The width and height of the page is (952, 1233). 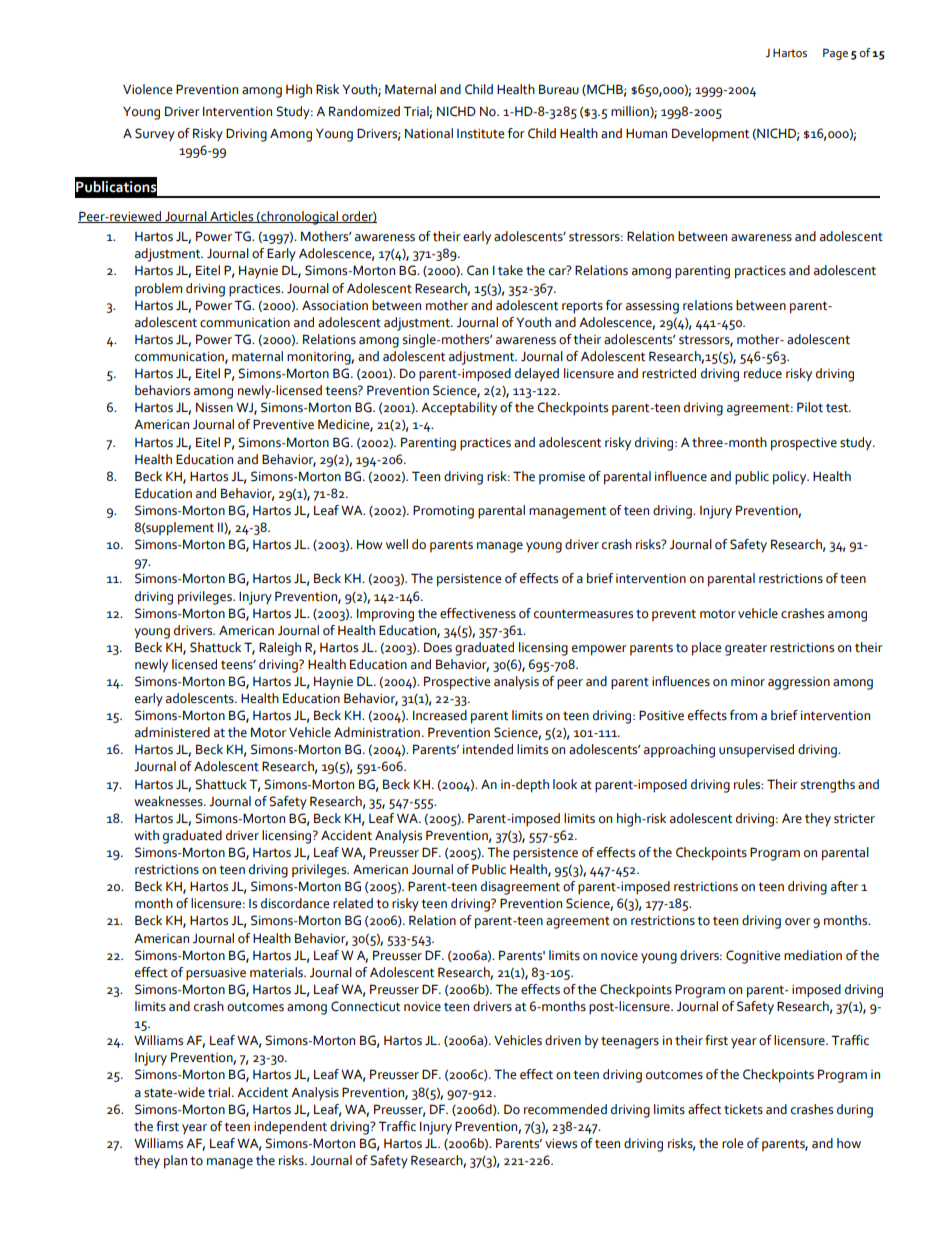 I want to click on Promoting, so click(x=443, y=512).
